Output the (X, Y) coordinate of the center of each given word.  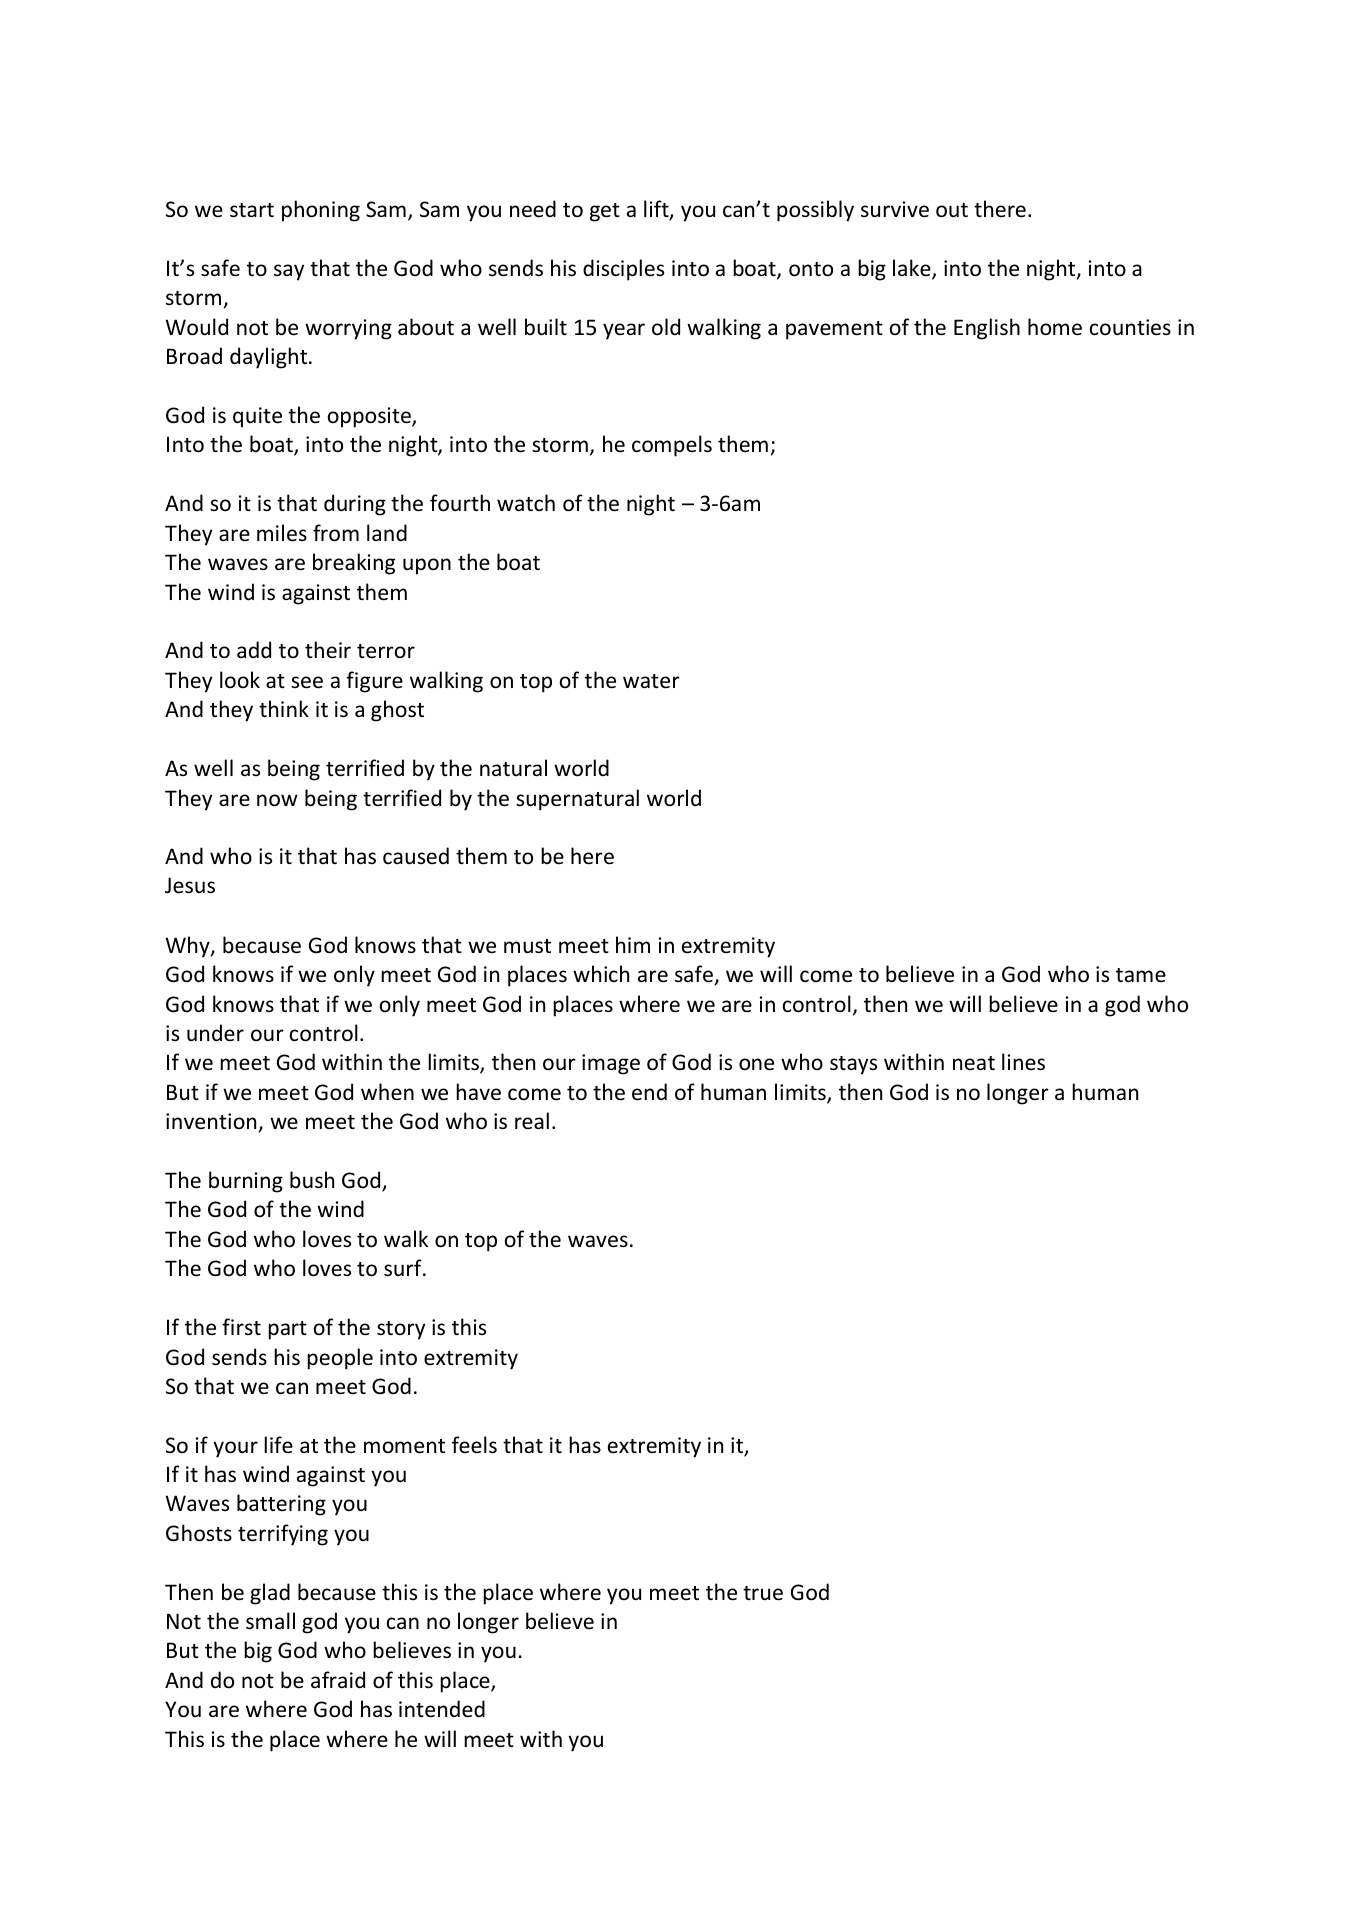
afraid (338, 1679)
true (763, 1593)
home (1055, 327)
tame (1141, 975)
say (289, 272)
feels (474, 1445)
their (328, 649)
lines (1023, 1062)
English (987, 329)
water (651, 681)
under (215, 1032)
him (633, 944)
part (287, 1330)
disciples (623, 270)
